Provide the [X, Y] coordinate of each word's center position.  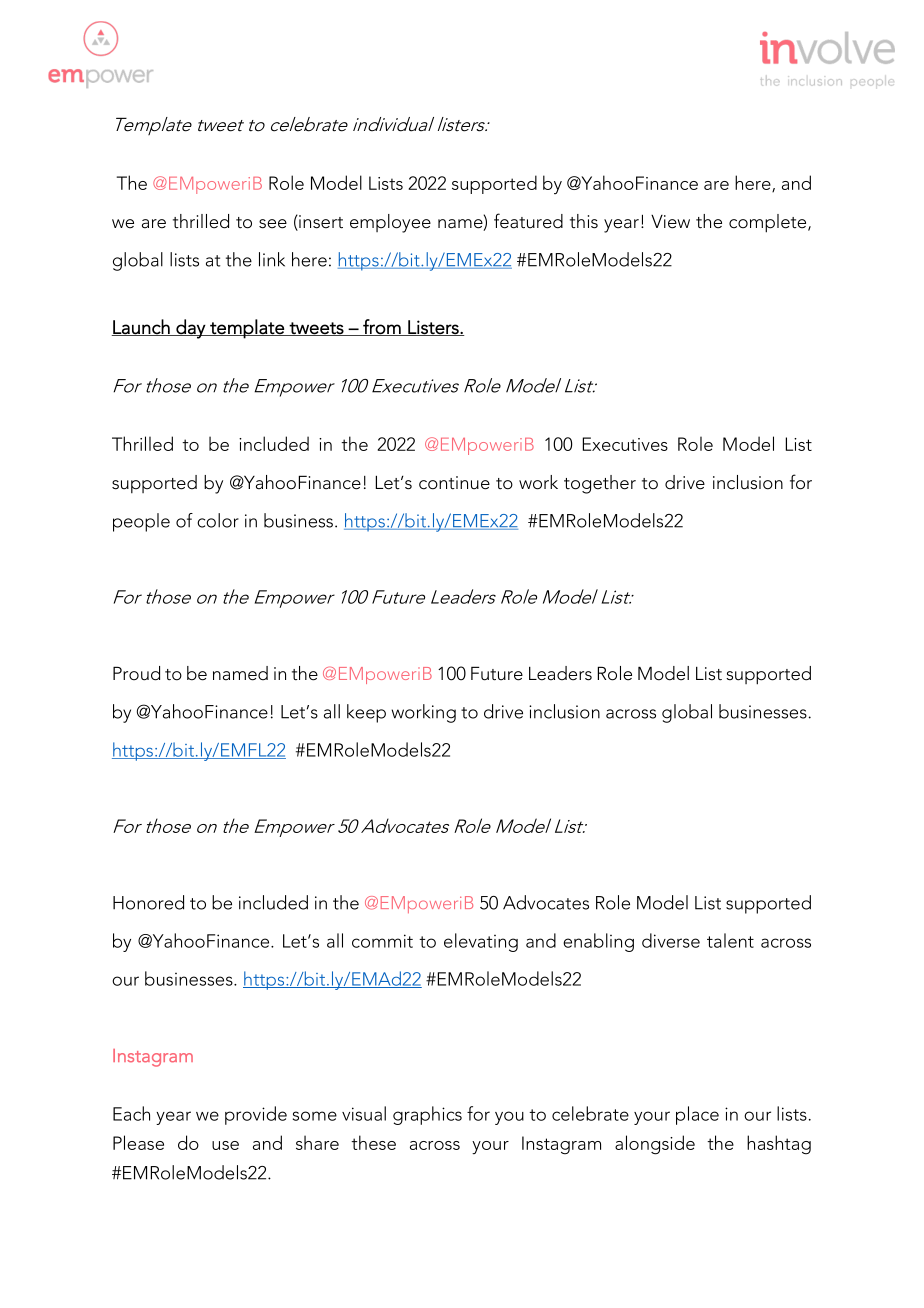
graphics [427, 1115]
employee [390, 223]
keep [366, 713]
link [272, 259]
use [225, 1145]
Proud [136, 673]
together [600, 484]
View [670, 222]
